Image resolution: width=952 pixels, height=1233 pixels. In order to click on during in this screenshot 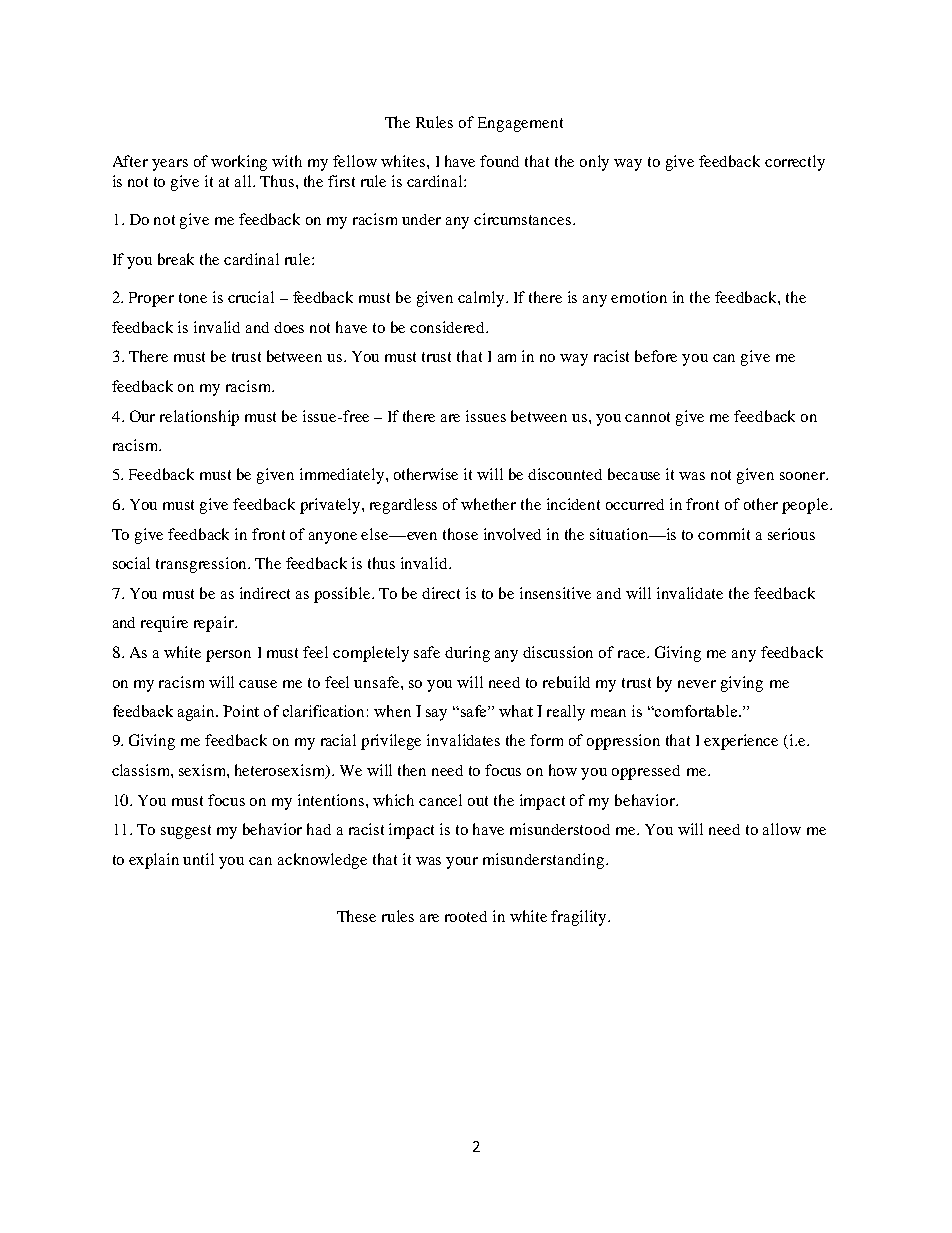, I will do `click(467, 654)`.
